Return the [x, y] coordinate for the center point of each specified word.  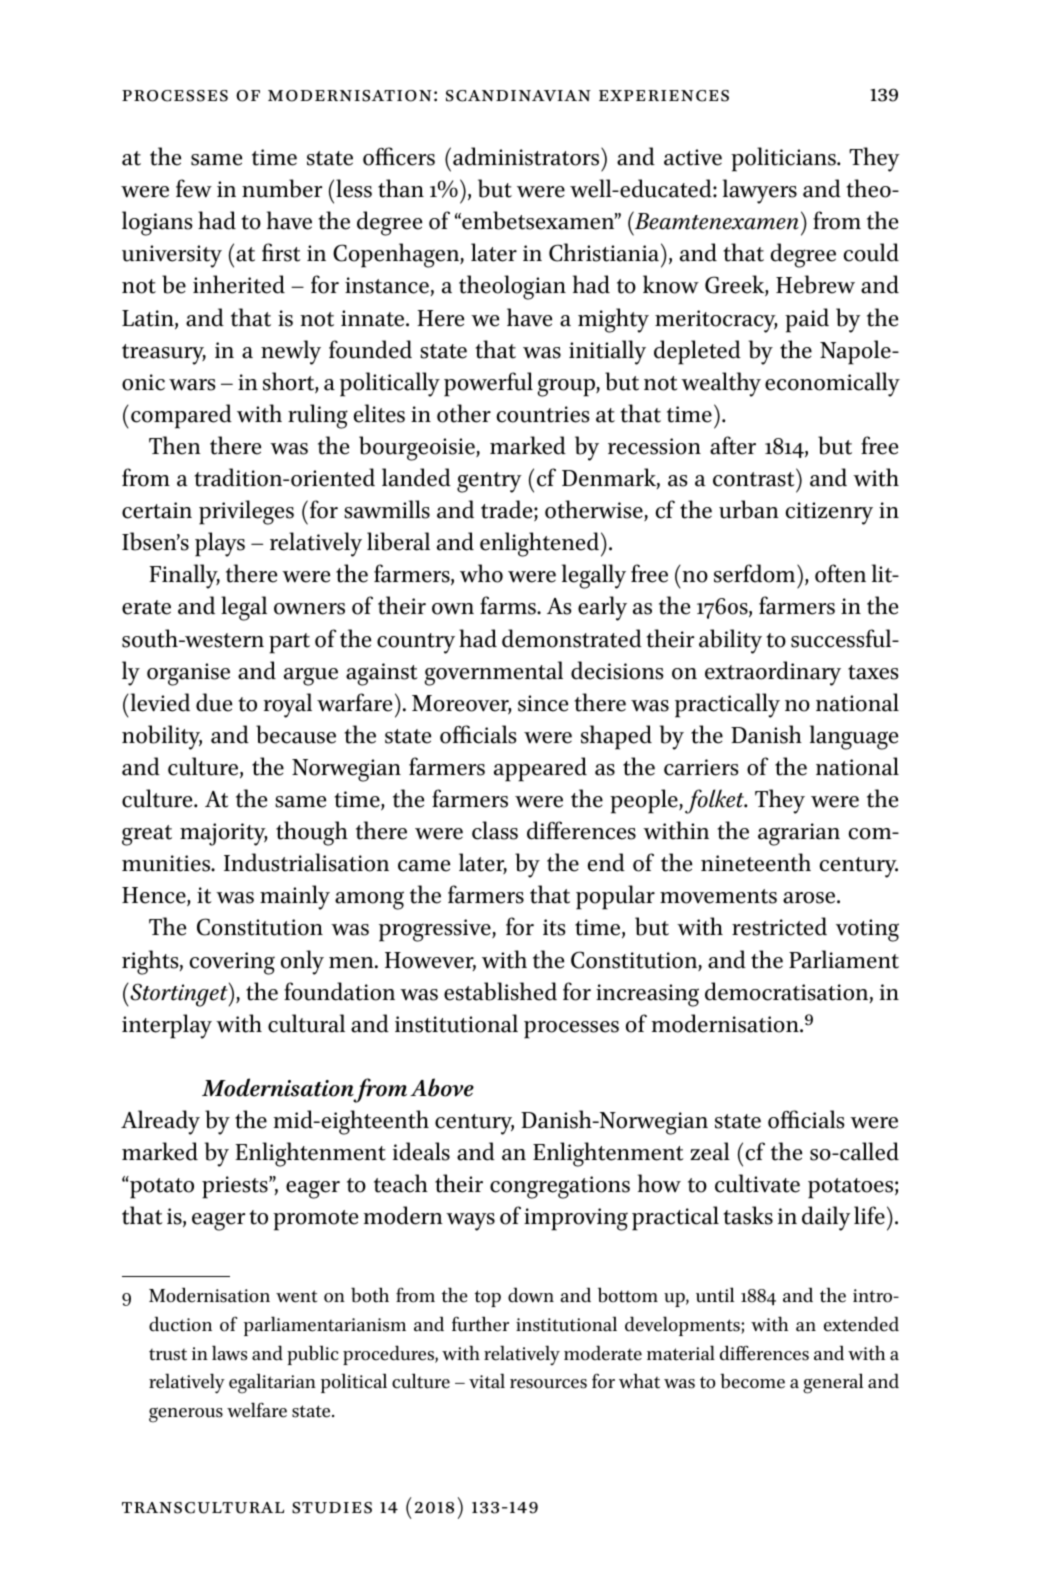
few [194, 188]
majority [224, 834]
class [495, 830]
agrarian [799, 834]
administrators [527, 156]
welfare [257, 1410]
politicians [784, 159]
